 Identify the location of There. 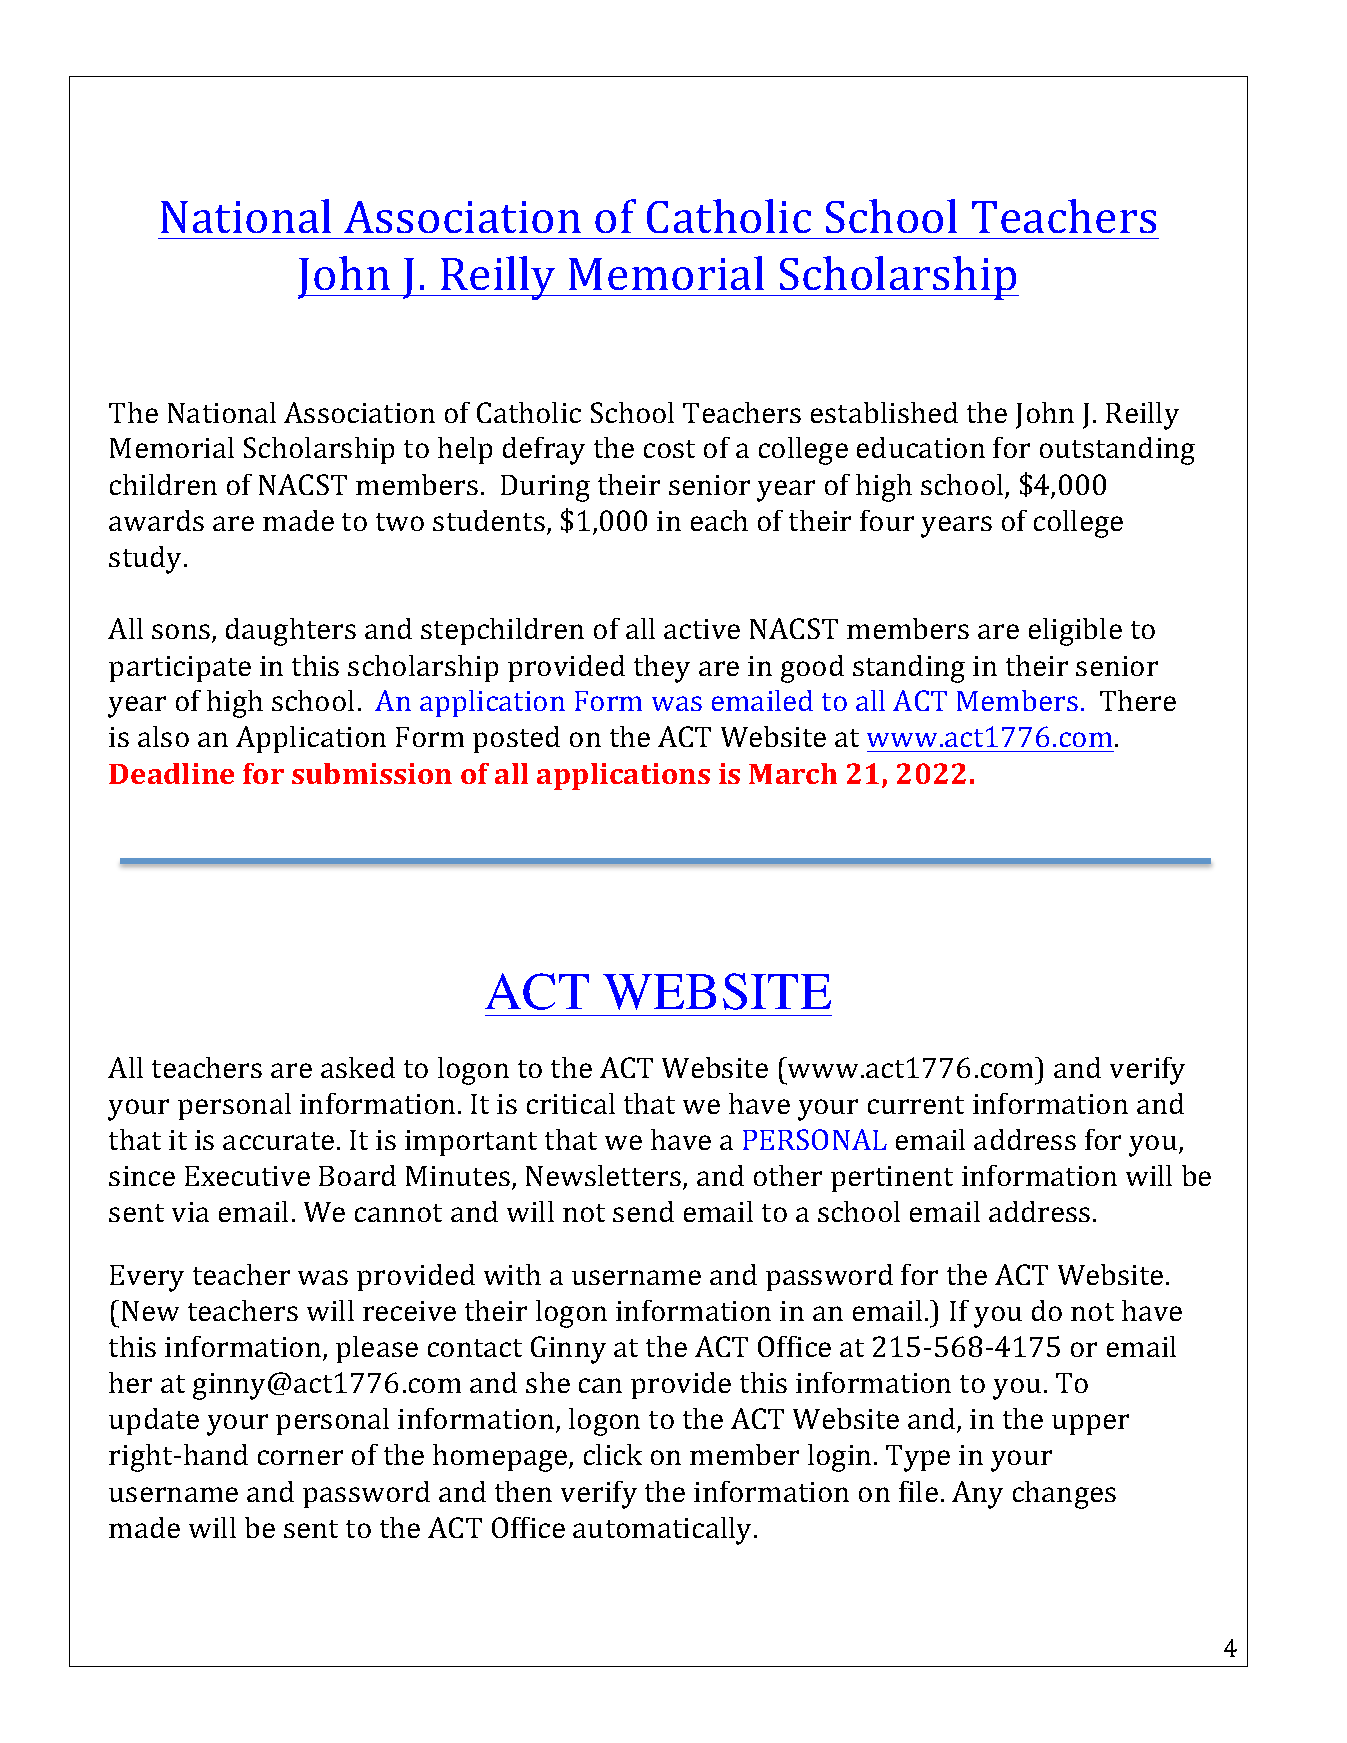
(1138, 700).
